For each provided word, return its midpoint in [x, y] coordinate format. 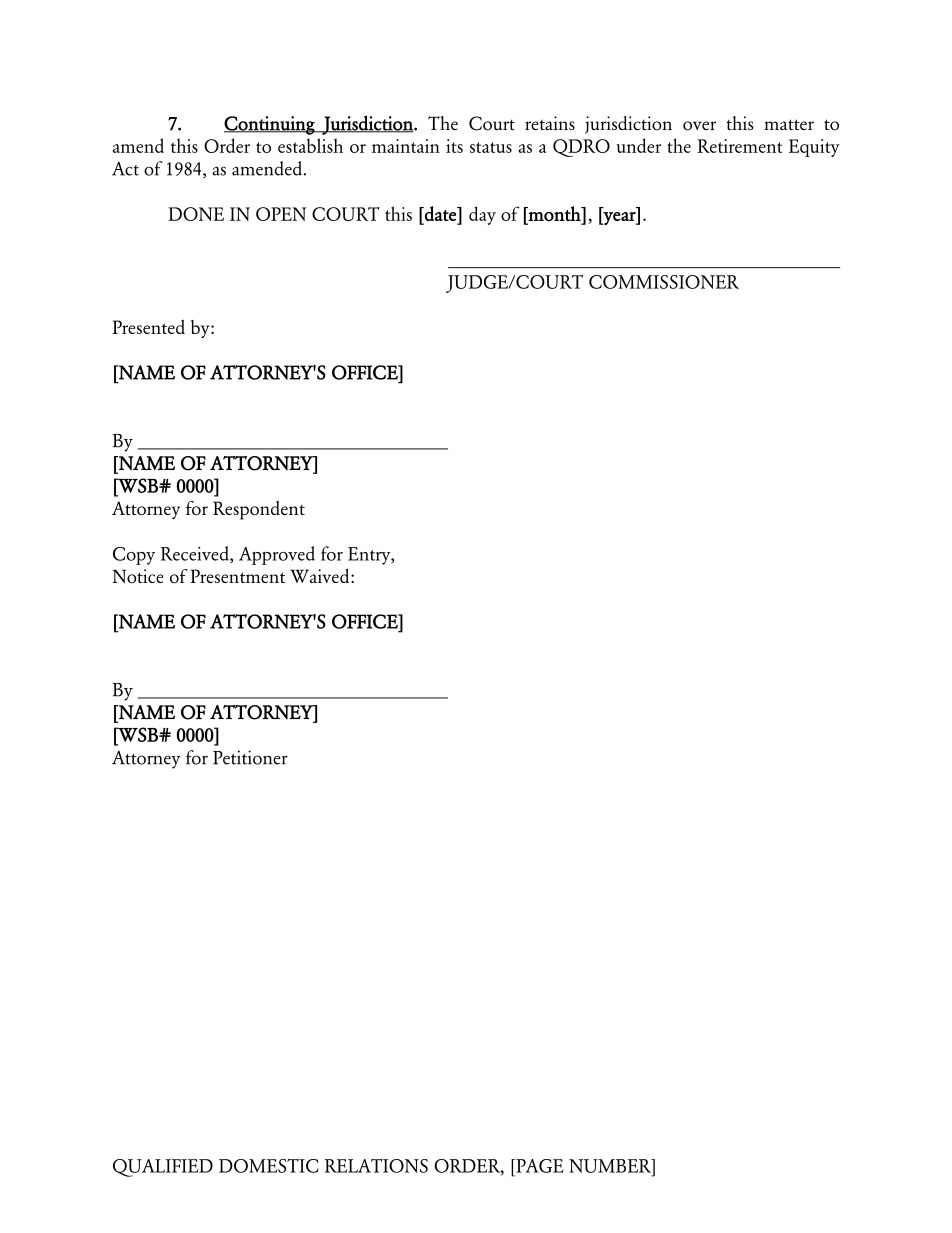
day [482, 215]
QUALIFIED [163, 1168]
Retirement [740, 146]
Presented [148, 327]
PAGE [539, 1166]
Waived [319, 576]
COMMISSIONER [664, 282]
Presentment [237, 576]
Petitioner [250, 757]
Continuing [270, 125]
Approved [277, 555]
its [454, 146]
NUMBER [611, 1166]
